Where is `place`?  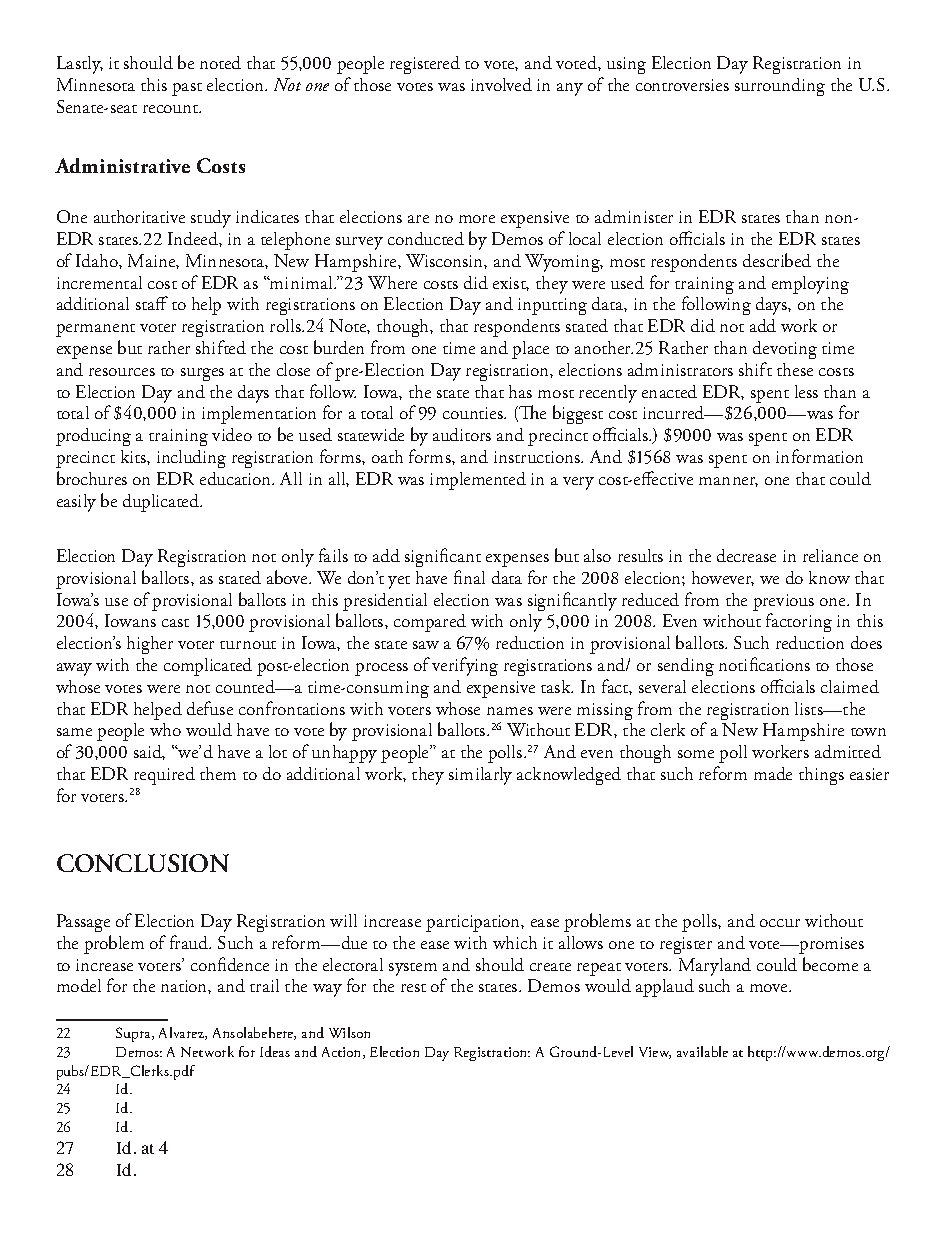 place is located at coordinates (530, 350).
